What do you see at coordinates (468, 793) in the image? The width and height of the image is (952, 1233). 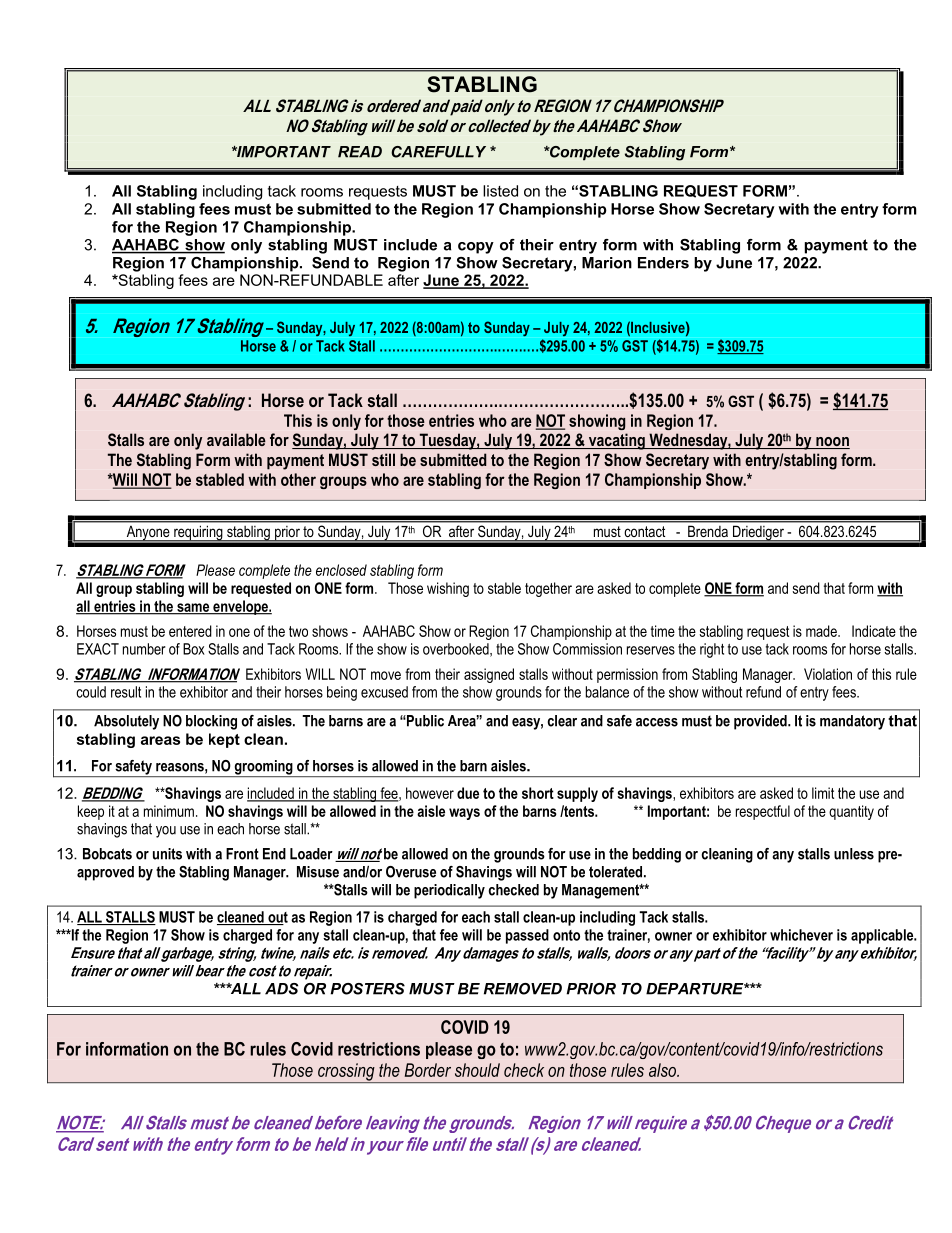 I see `due` at bounding box center [468, 793].
